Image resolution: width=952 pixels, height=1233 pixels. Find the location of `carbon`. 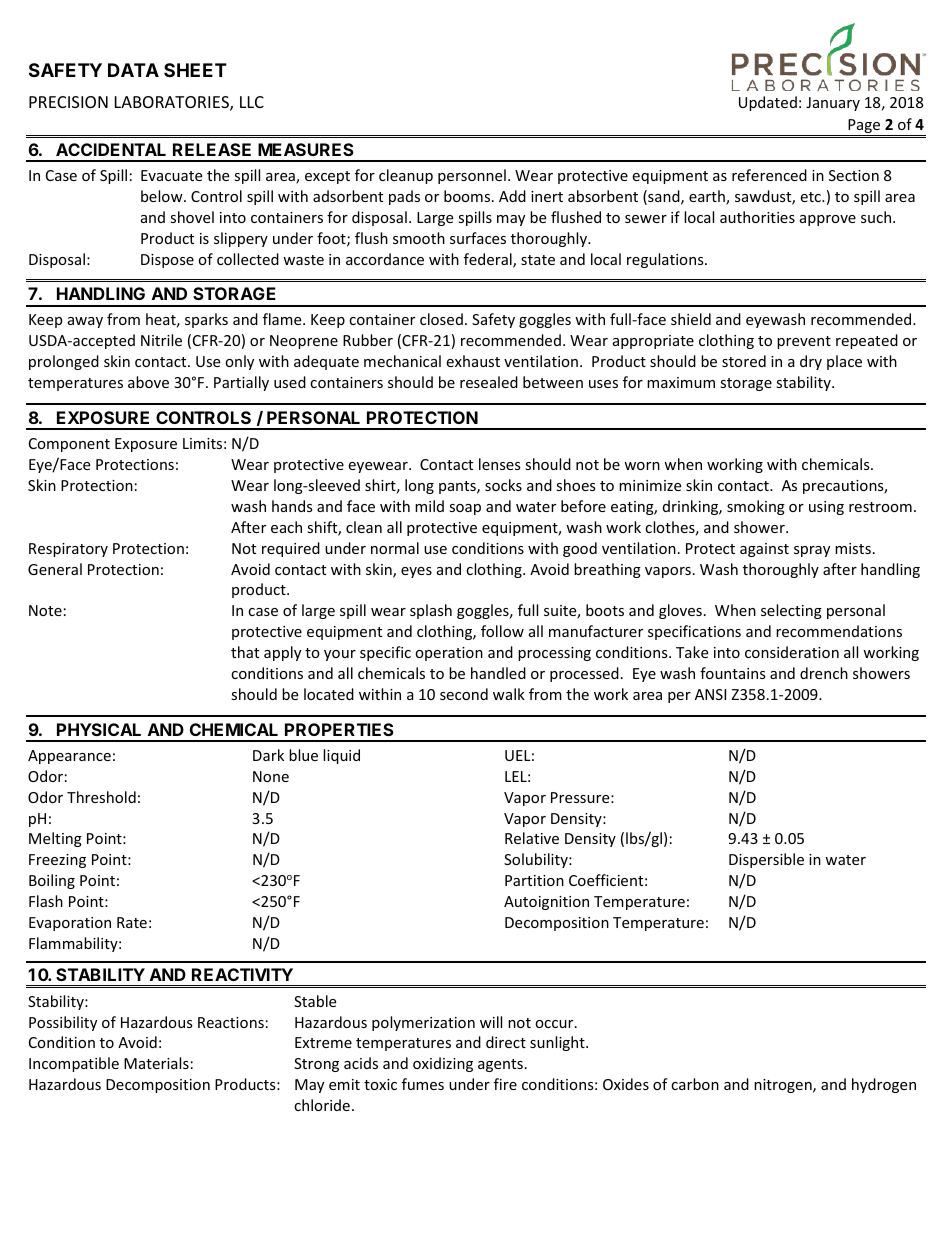

carbon is located at coordinates (695, 1084).
